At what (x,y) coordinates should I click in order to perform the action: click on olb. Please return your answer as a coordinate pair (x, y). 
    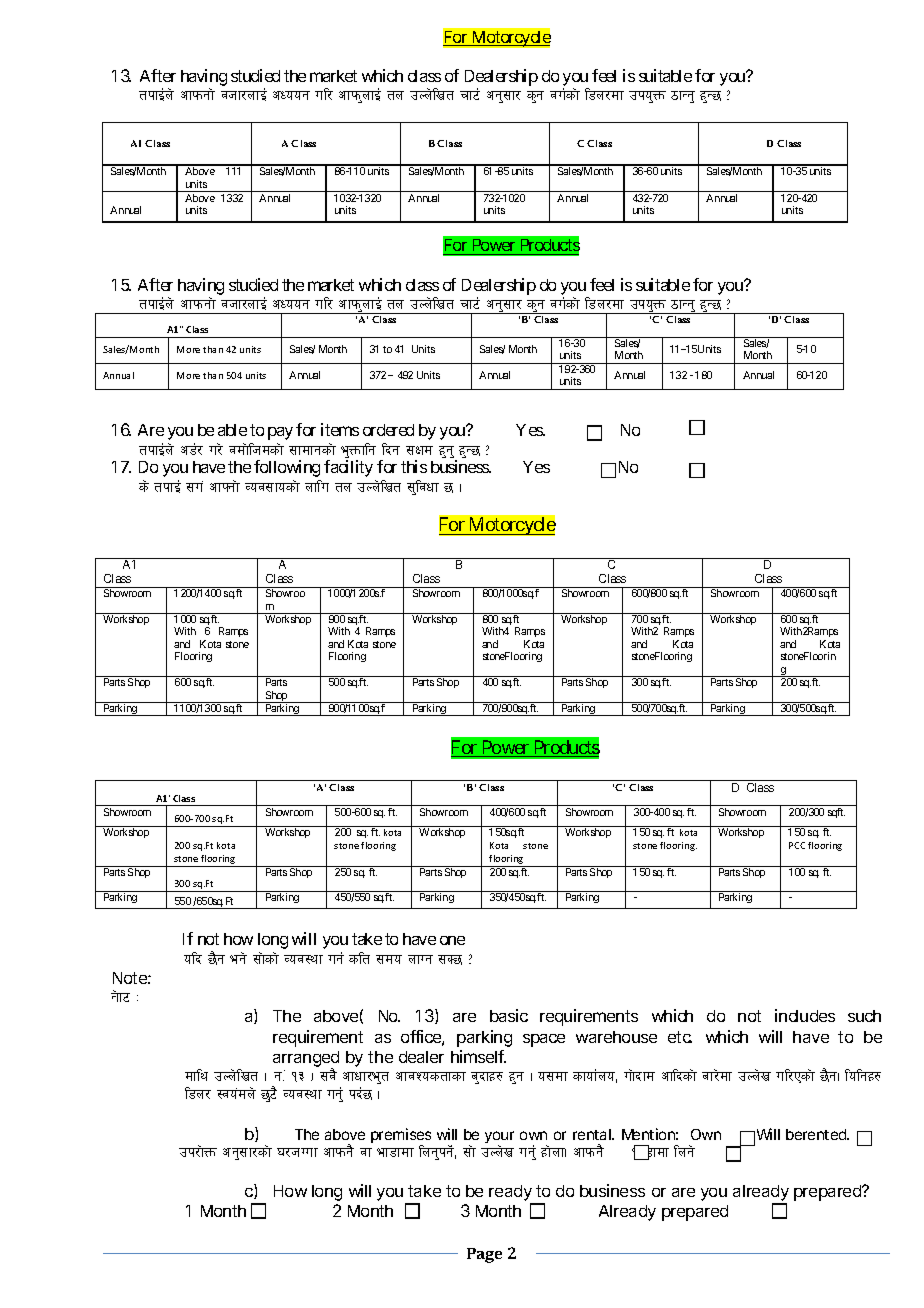
    Looking at the image, I should click on (193, 958).
